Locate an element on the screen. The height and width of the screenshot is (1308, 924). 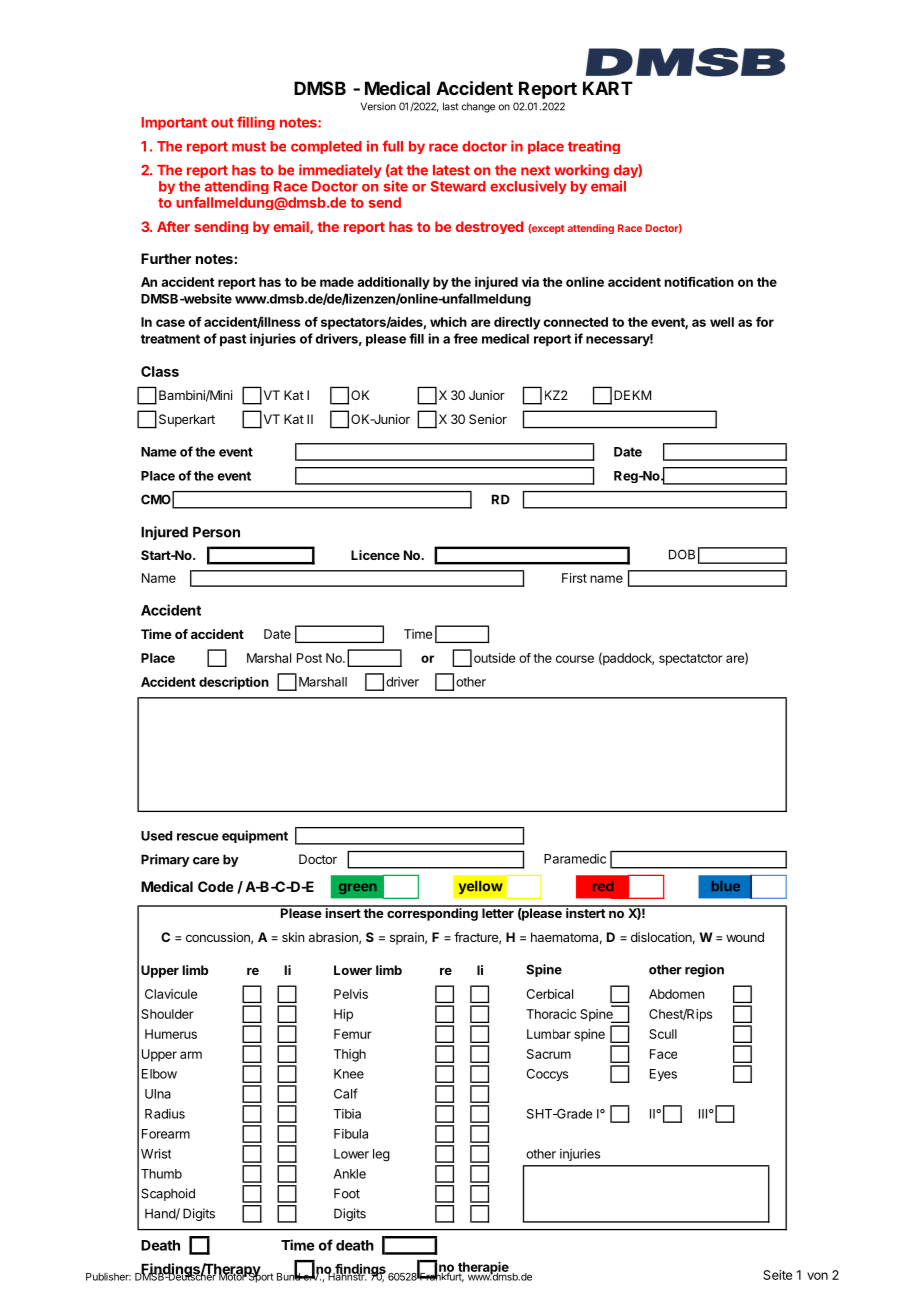
past is located at coordinates (233, 340).
